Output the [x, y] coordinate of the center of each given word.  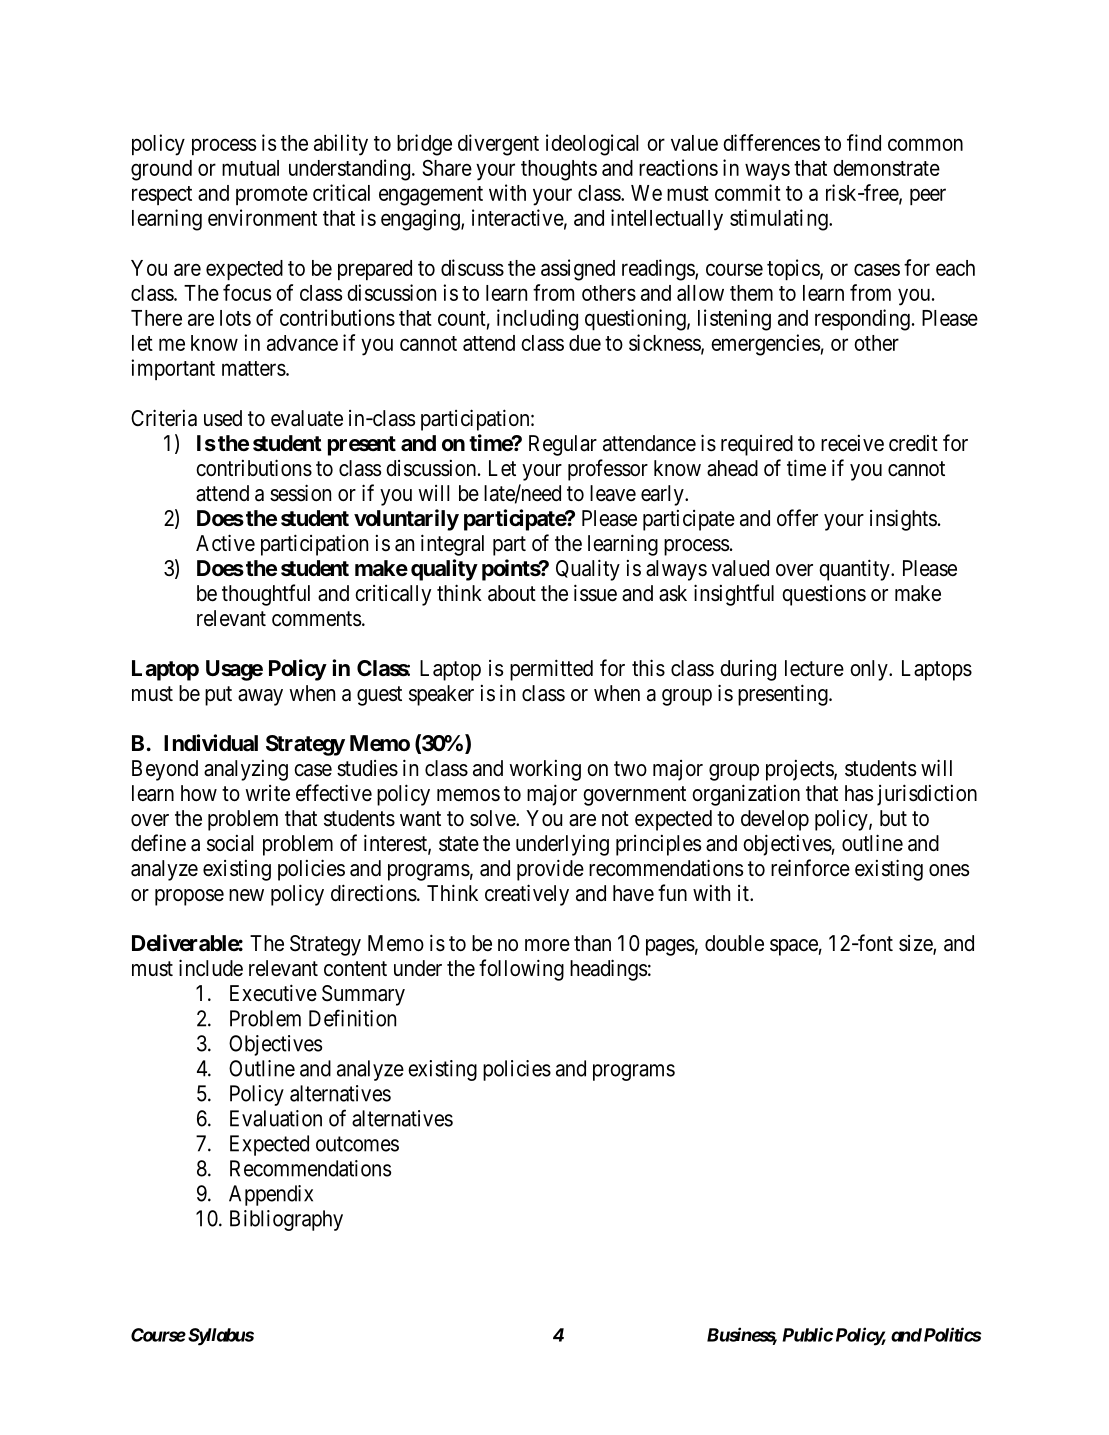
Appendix [271, 1195]
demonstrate [886, 168]
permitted [551, 670]
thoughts [559, 170]
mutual [250, 168]
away [260, 697]
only [870, 670]
